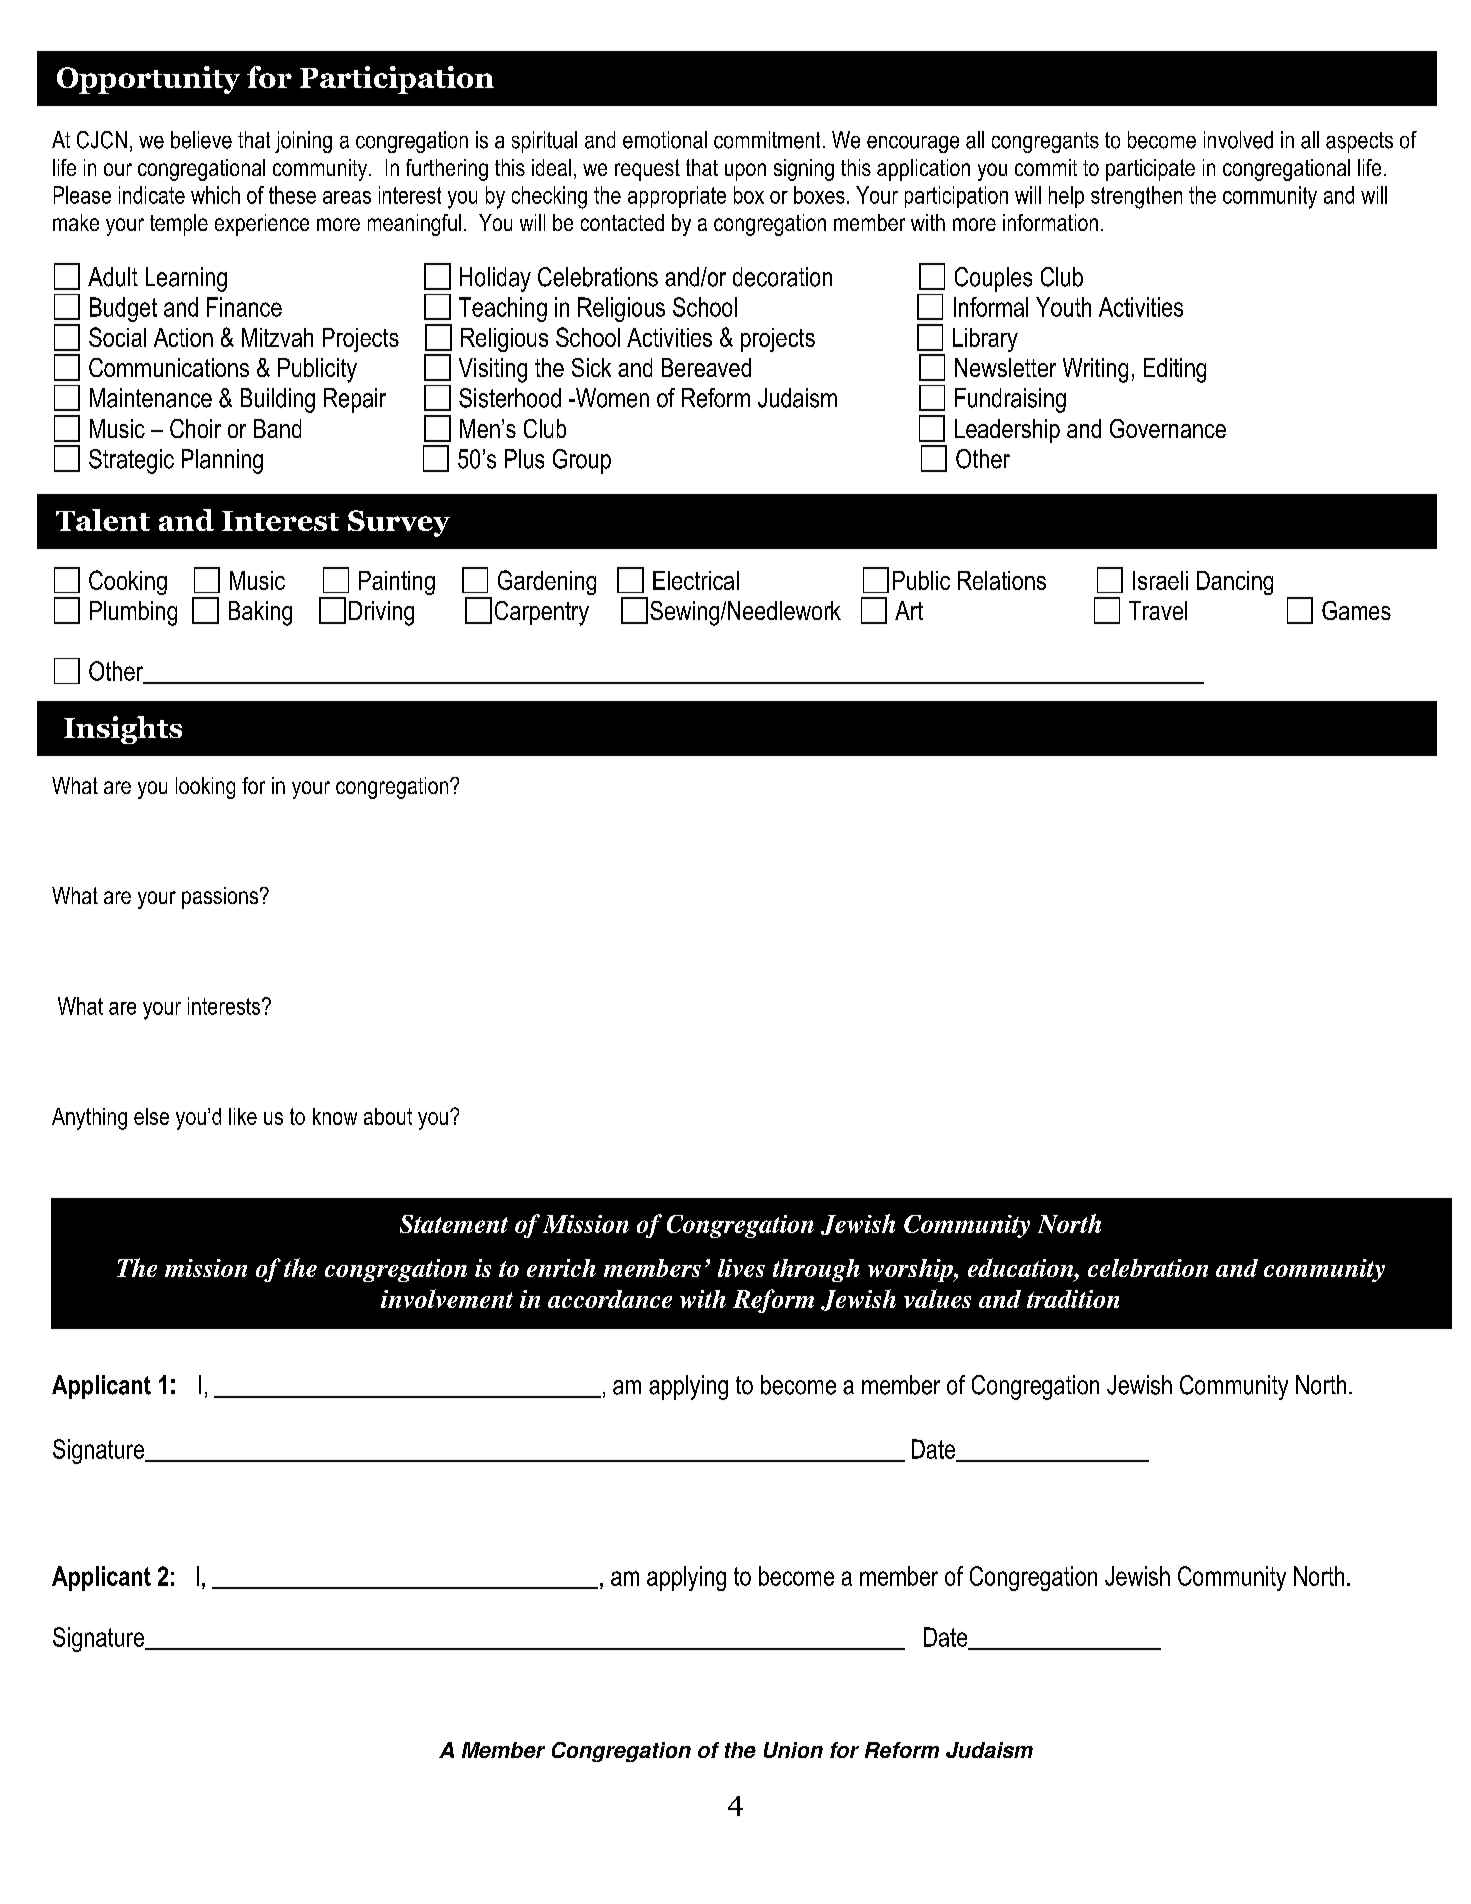 Image resolution: width=1471 pixels, height=1904 pixels. What do you see at coordinates (1238, 140) in the screenshot?
I see `involved` at bounding box center [1238, 140].
